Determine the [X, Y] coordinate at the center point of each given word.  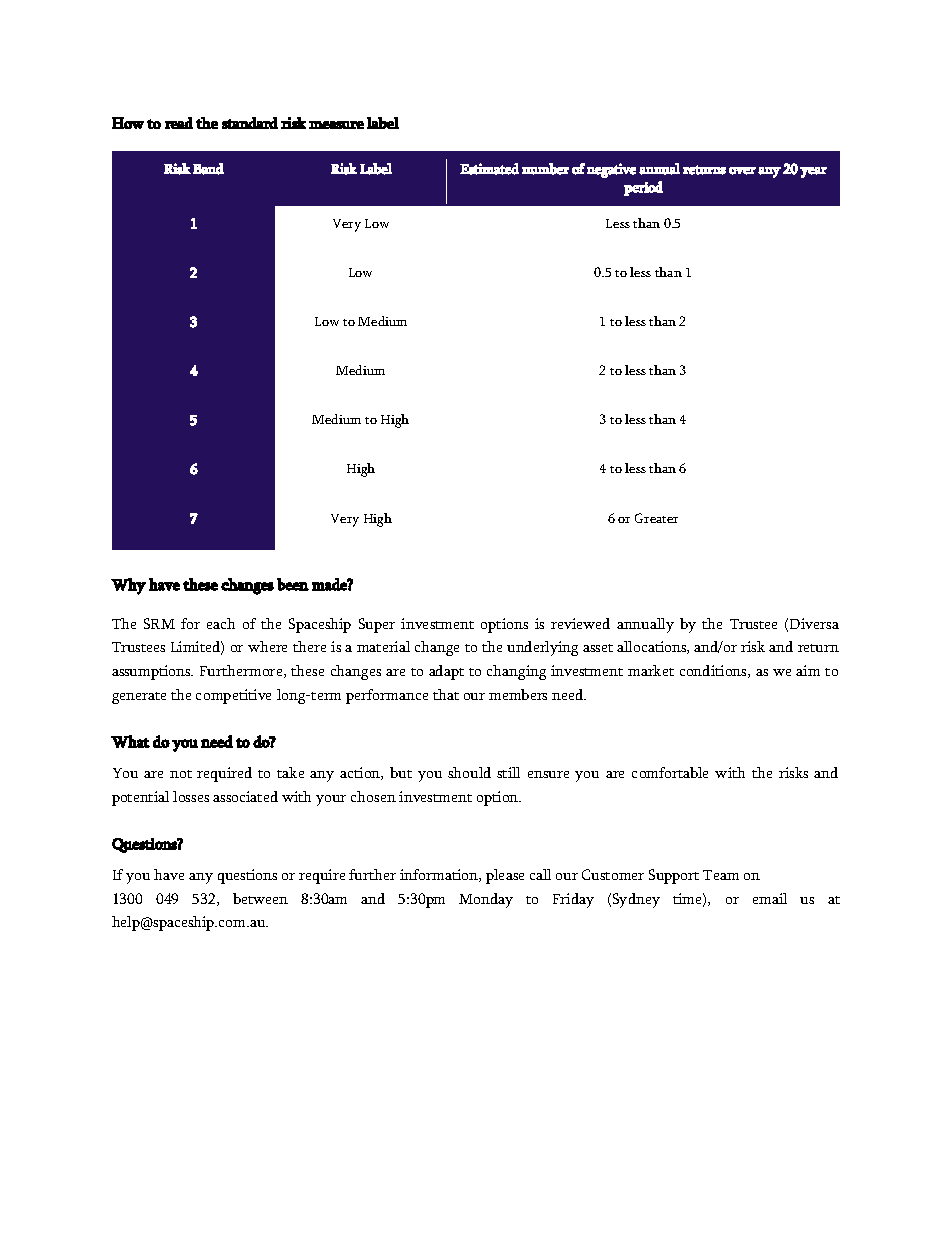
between [260, 898]
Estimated [489, 169]
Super [377, 625]
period [643, 188]
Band [208, 169]
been [293, 584]
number [545, 169]
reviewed [580, 623]
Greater [656, 518]
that [446, 694]
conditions [714, 671]
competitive [233, 696]
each [221, 623]
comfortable [670, 772]
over [742, 171]
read [179, 123]
